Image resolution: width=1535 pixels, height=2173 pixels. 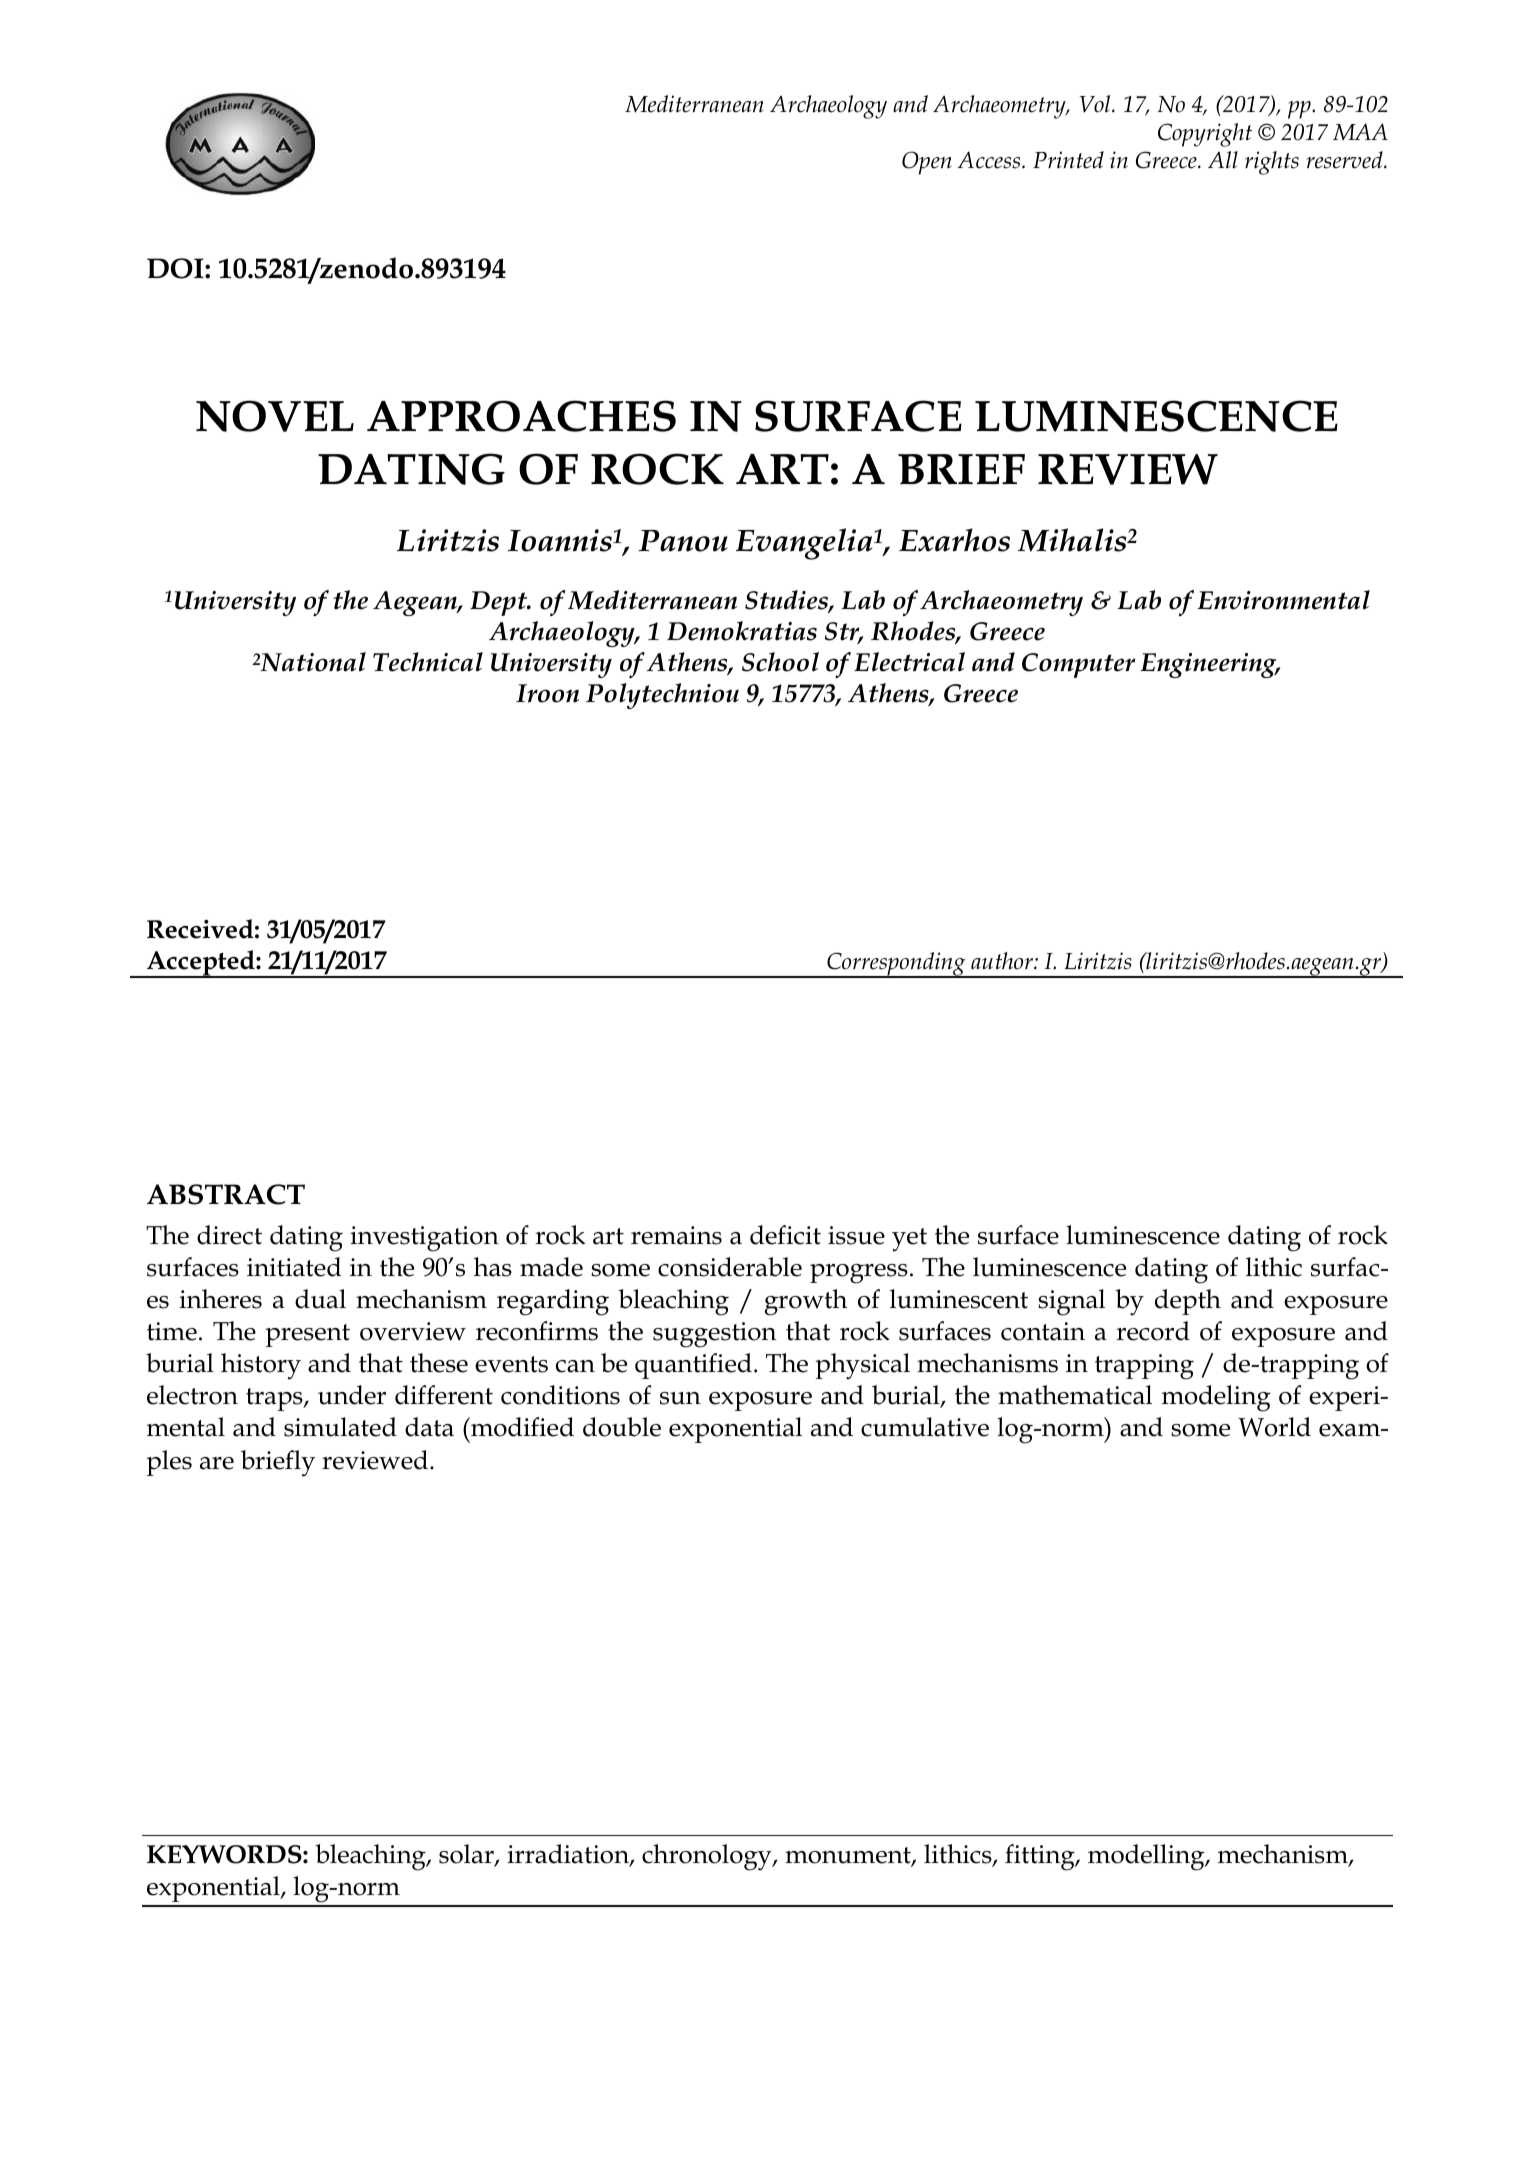 What do you see at coordinates (275, 416) in the screenshot?
I see `NOVEL` at bounding box center [275, 416].
